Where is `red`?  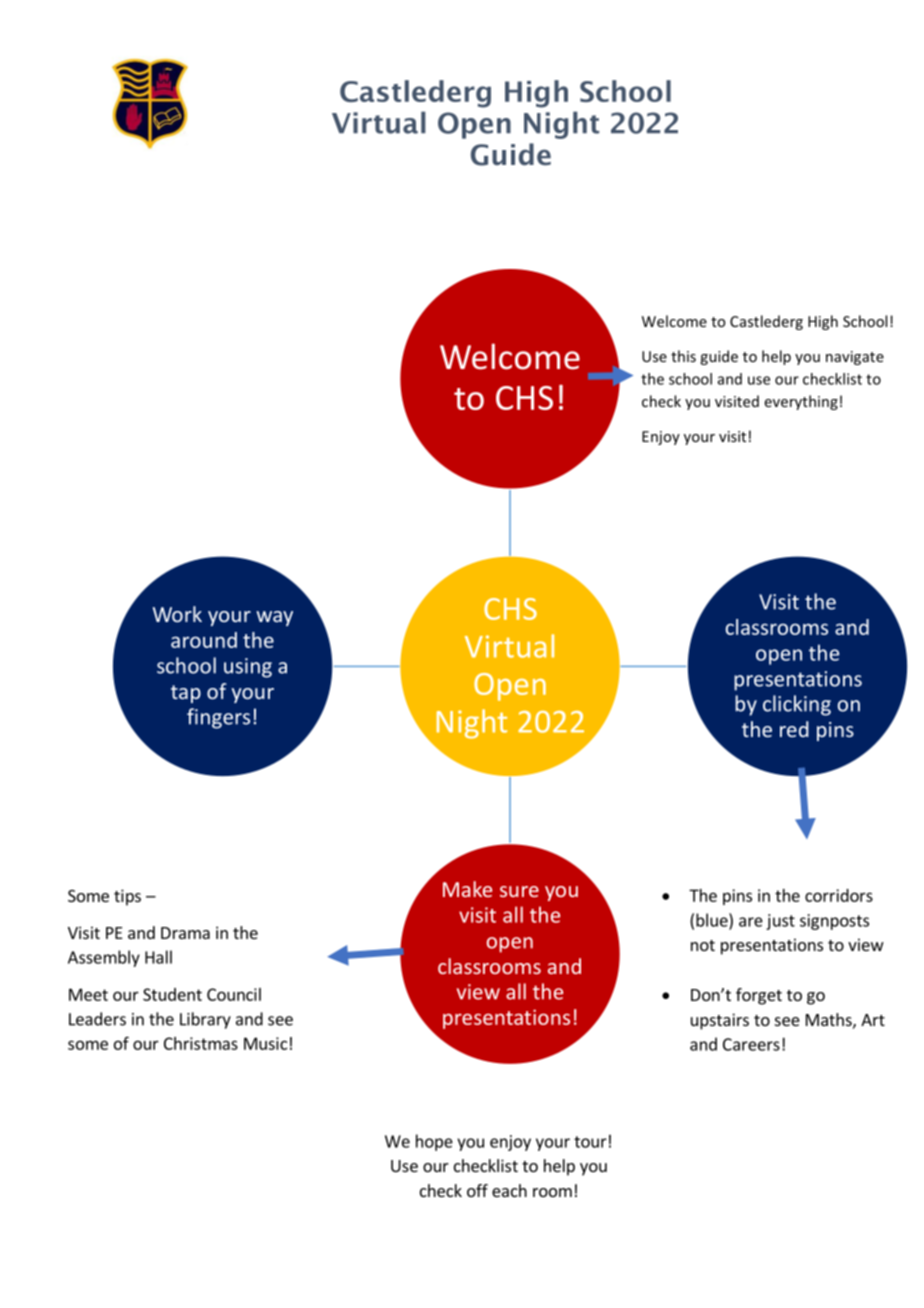
red is located at coordinates (794, 729).
